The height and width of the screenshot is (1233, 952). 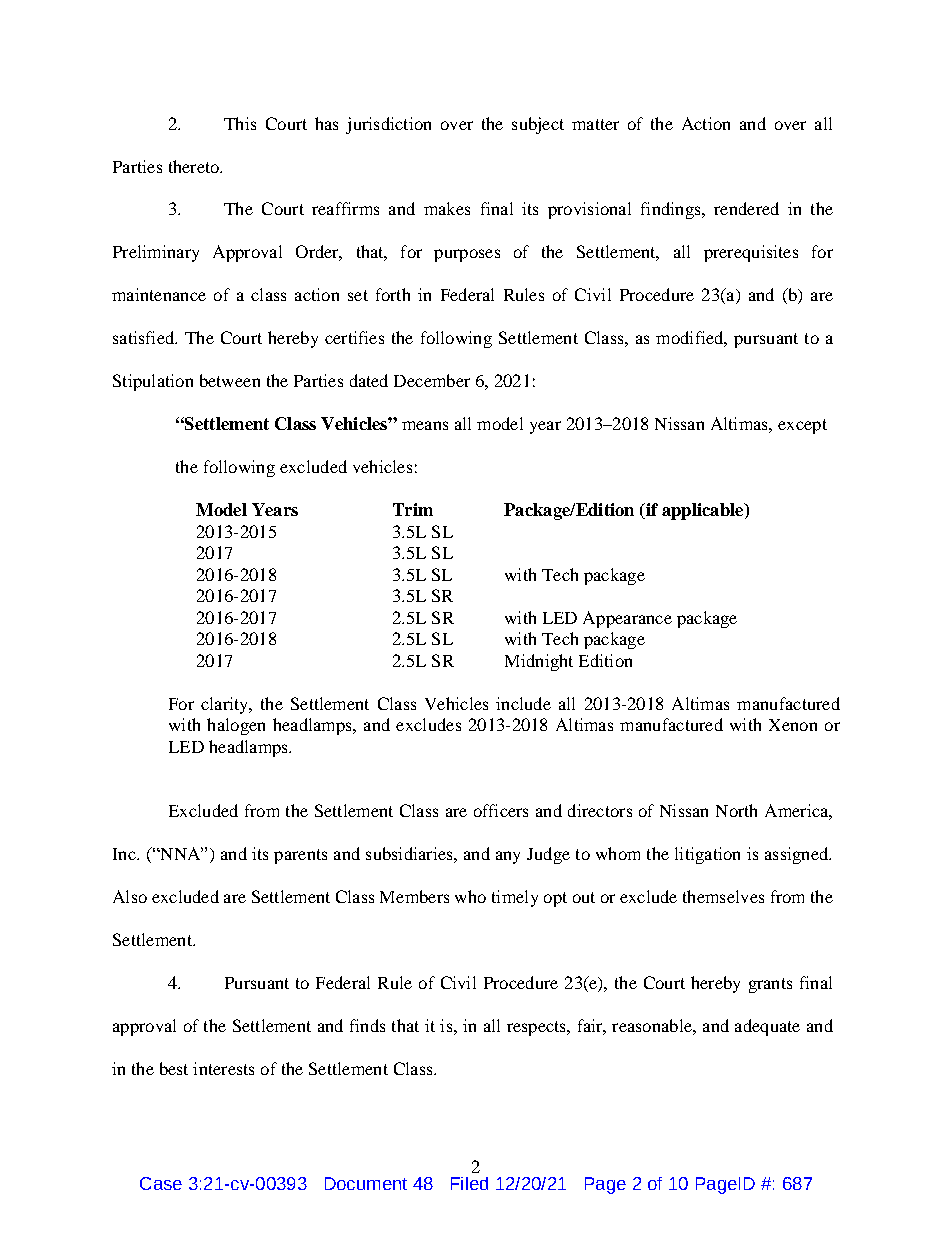 I want to click on makes, so click(x=447, y=208).
